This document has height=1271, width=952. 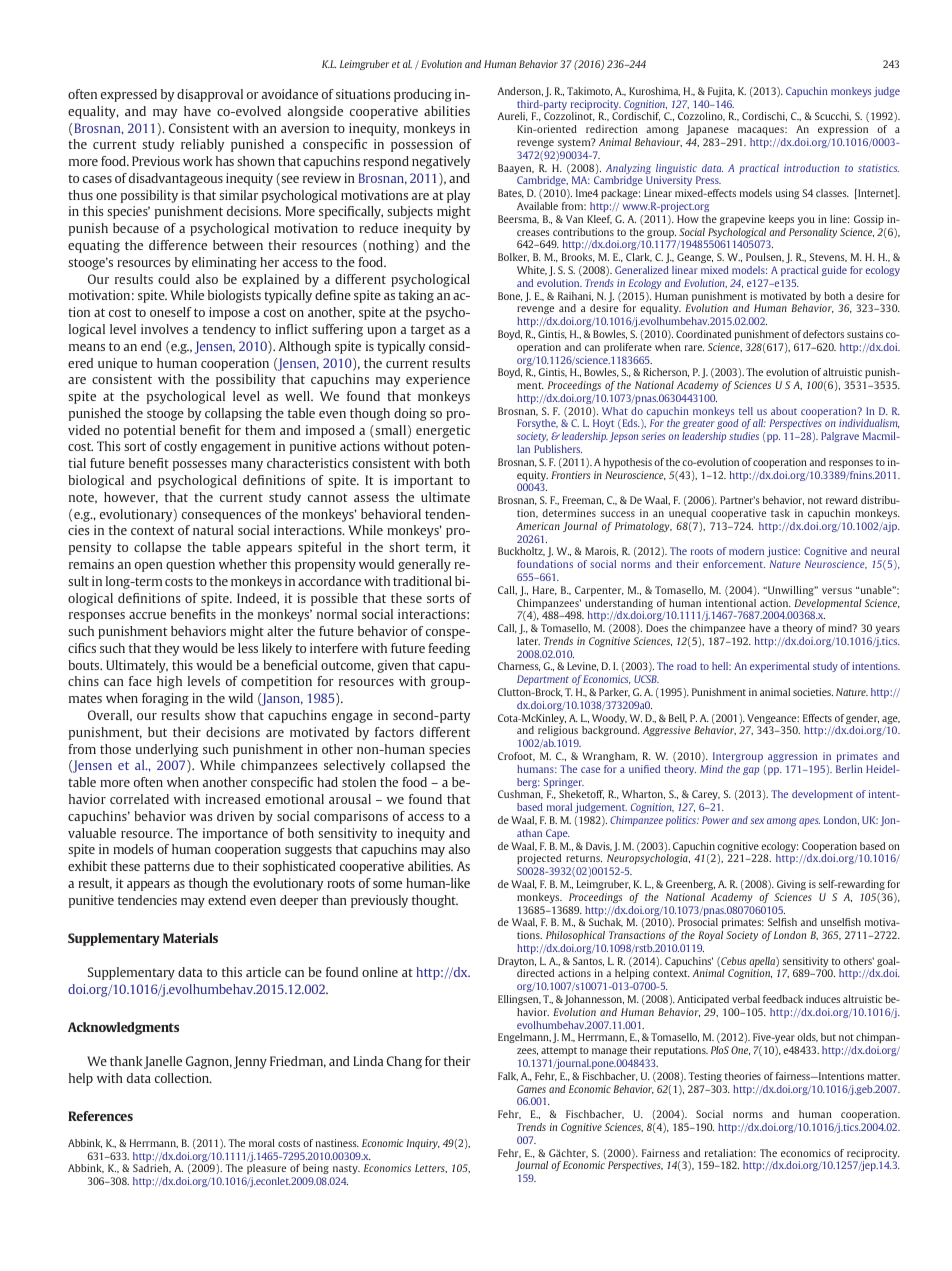 I want to click on feeding, so click(x=449, y=649).
